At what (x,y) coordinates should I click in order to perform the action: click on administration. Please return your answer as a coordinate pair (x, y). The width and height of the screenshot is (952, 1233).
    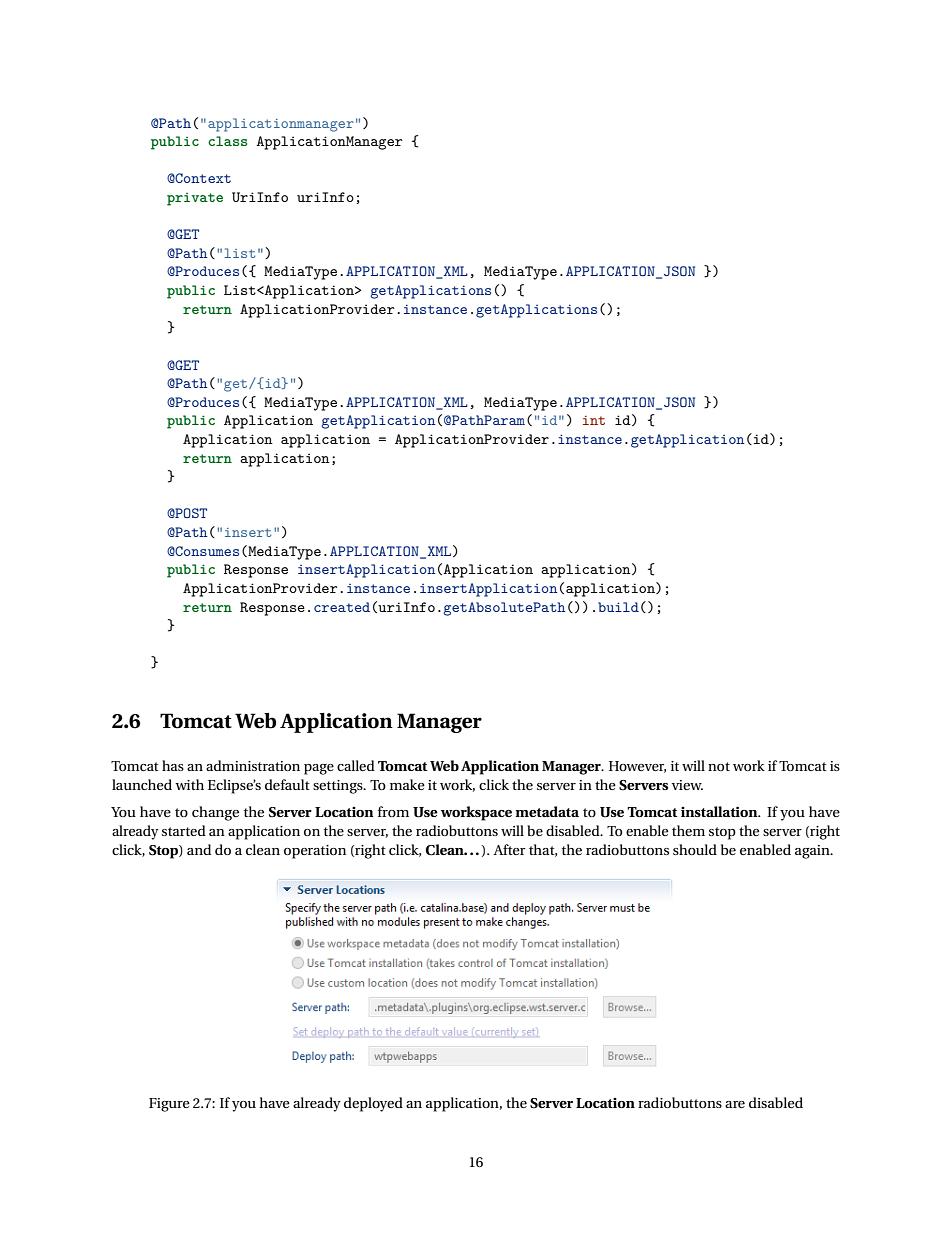
    Looking at the image, I should click on (253, 765).
